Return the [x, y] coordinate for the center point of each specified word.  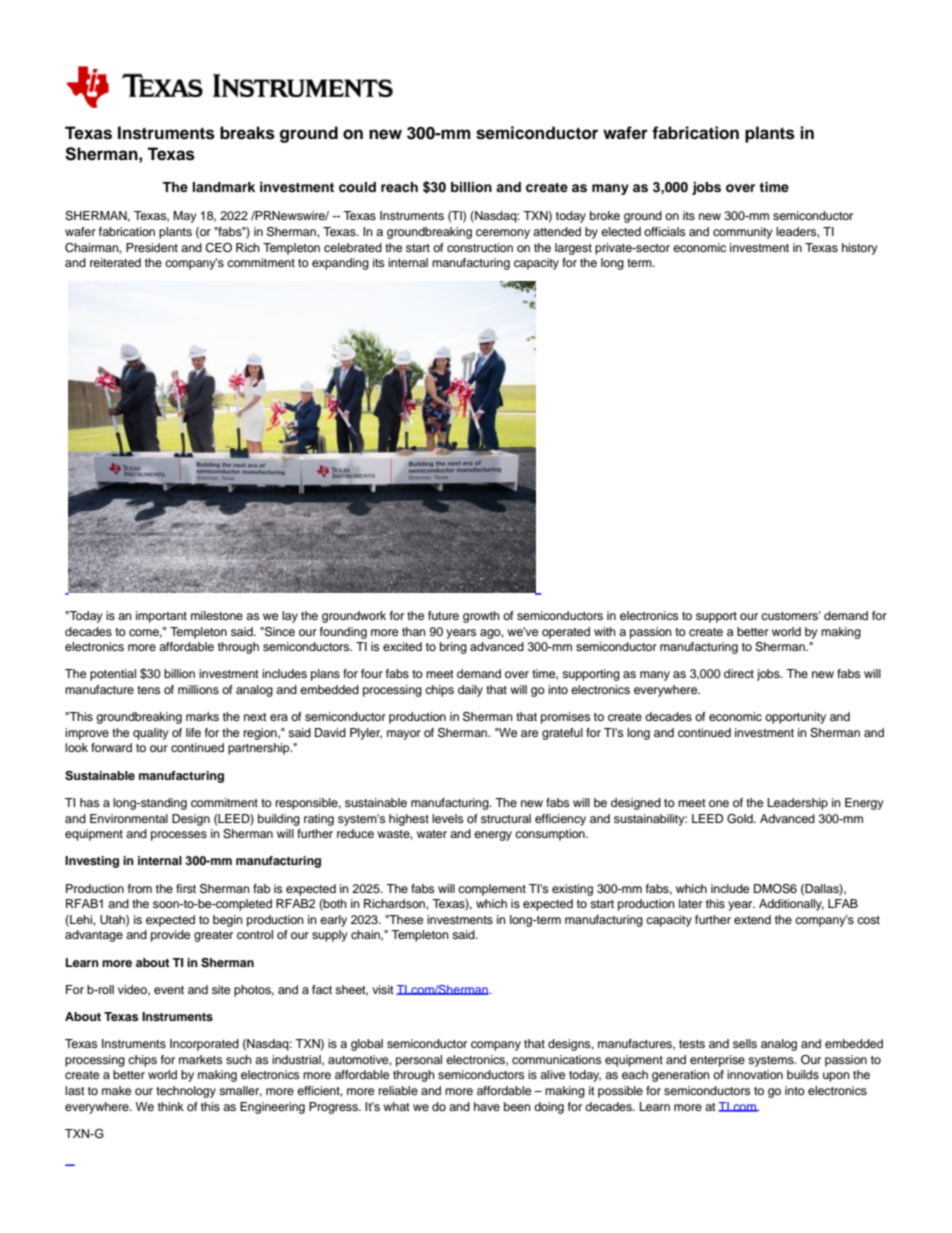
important [161, 617]
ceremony [503, 234]
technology [186, 1092]
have [487, 1106]
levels [447, 818]
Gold [741, 819]
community [743, 233]
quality [151, 734]
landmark [224, 187]
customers [790, 615]
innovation [755, 1074]
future [443, 615]
